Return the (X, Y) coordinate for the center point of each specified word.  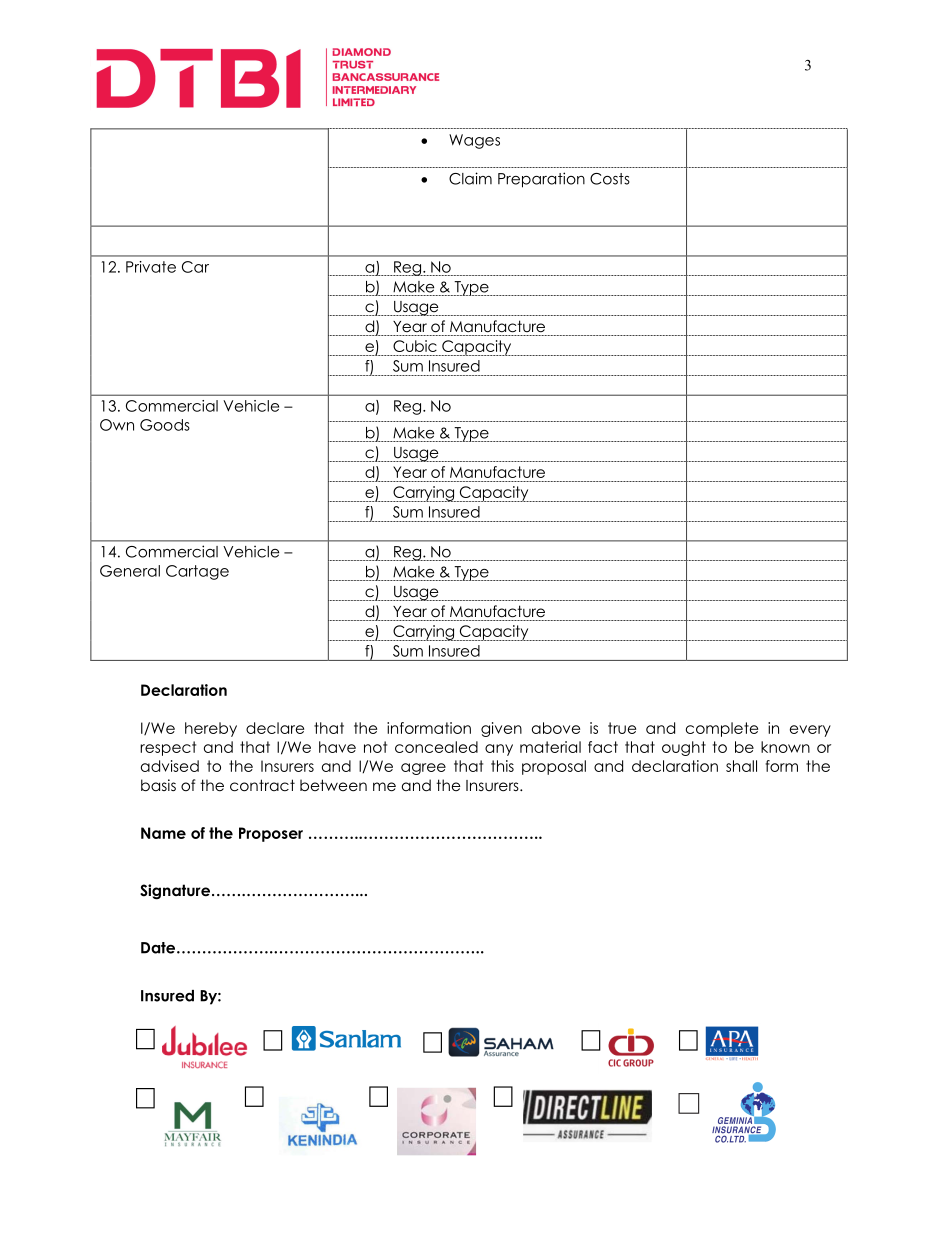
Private (151, 267)
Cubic (415, 346)
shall (741, 766)
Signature (175, 892)
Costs (610, 179)
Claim (470, 178)
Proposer (271, 834)
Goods (165, 425)
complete (722, 729)
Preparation (541, 180)
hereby (211, 729)
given (501, 729)
